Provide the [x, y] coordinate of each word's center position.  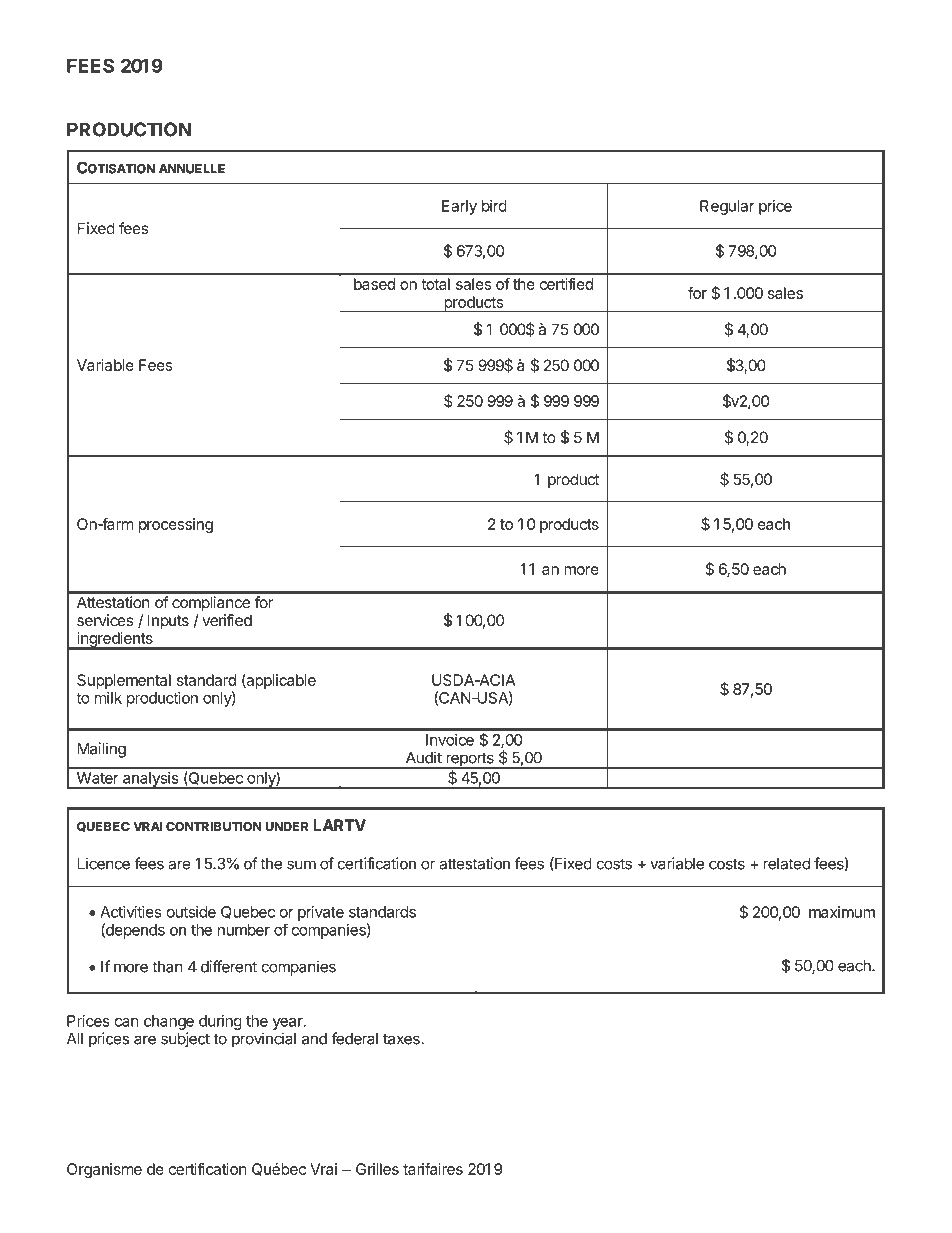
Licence [104, 863]
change [169, 1022]
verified [227, 620]
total [436, 284]
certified [566, 284]
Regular [727, 207]
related [786, 864]
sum [301, 865]
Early [459, 207]
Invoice [450, 740]
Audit [424, 757]
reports [470, 760]
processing [176, 525]
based [374, 284]
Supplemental [124, 681]
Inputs [168, 621]
